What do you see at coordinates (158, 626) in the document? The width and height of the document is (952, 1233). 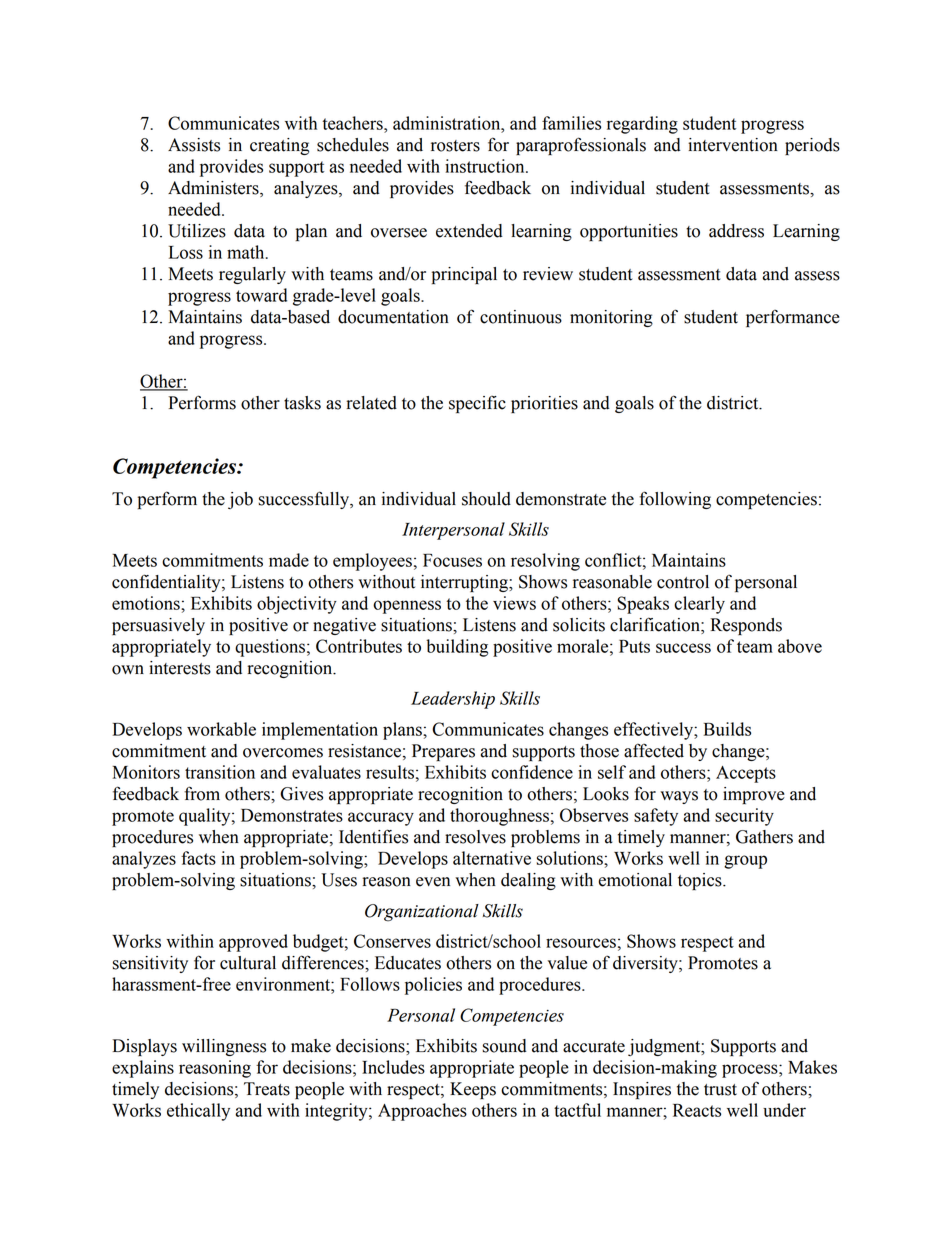 I see `persuasively` at bounding box center [158, 626].
